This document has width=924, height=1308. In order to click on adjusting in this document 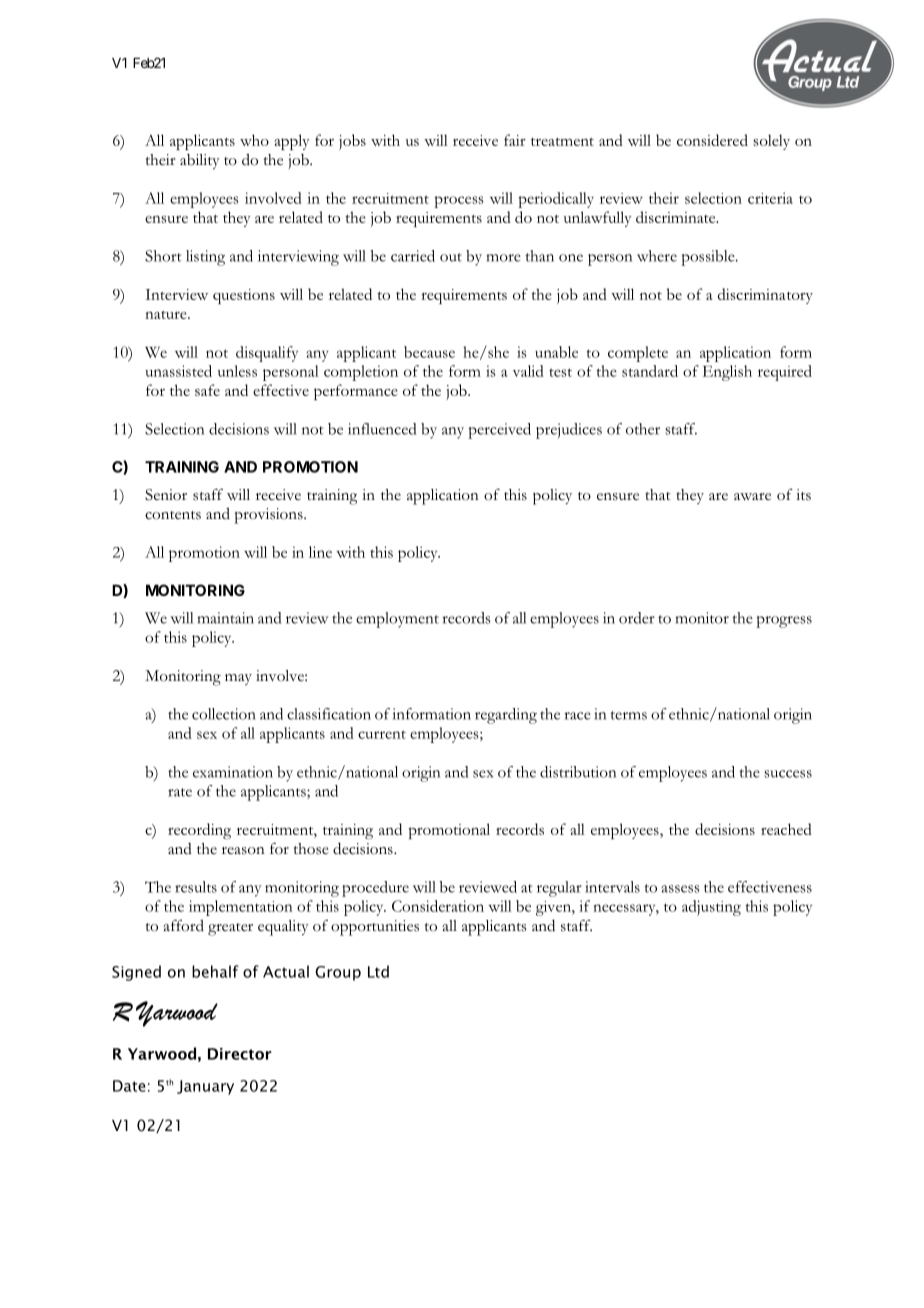, I will do `click(711, 908)`.
